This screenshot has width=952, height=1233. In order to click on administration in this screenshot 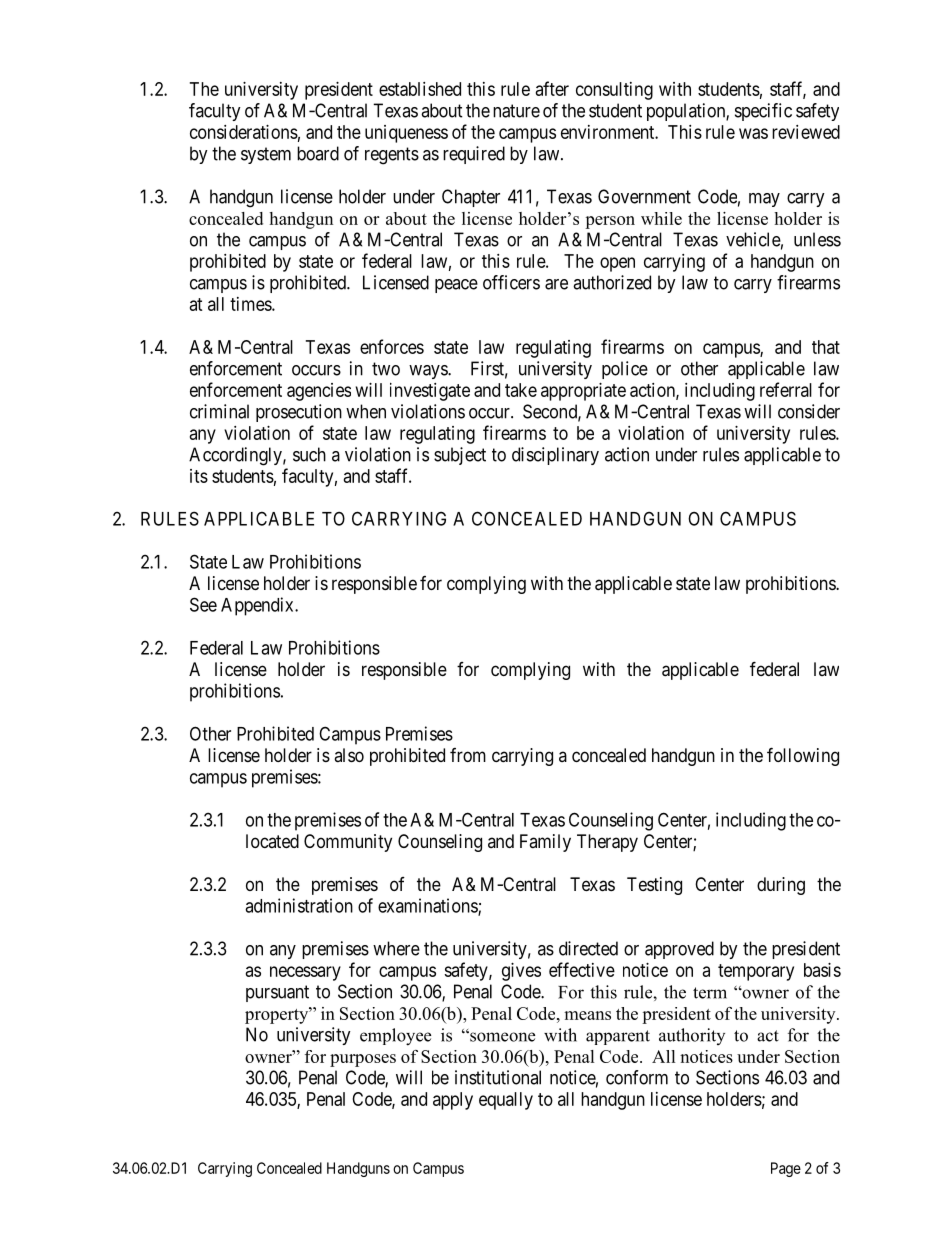, I will do `click(299, 905)`.
